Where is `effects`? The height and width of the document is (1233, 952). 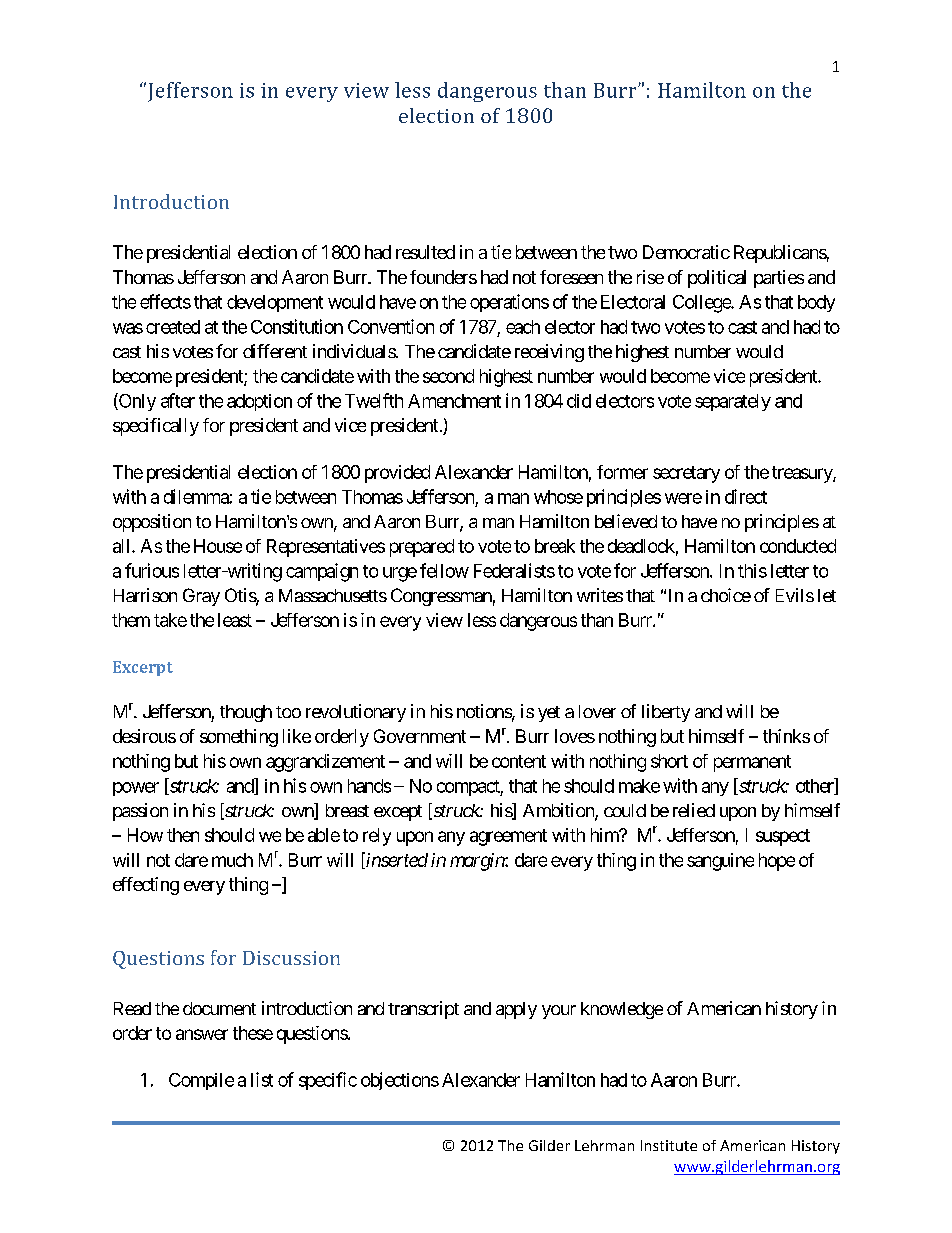
effects is located at coordinates (165, 301).
